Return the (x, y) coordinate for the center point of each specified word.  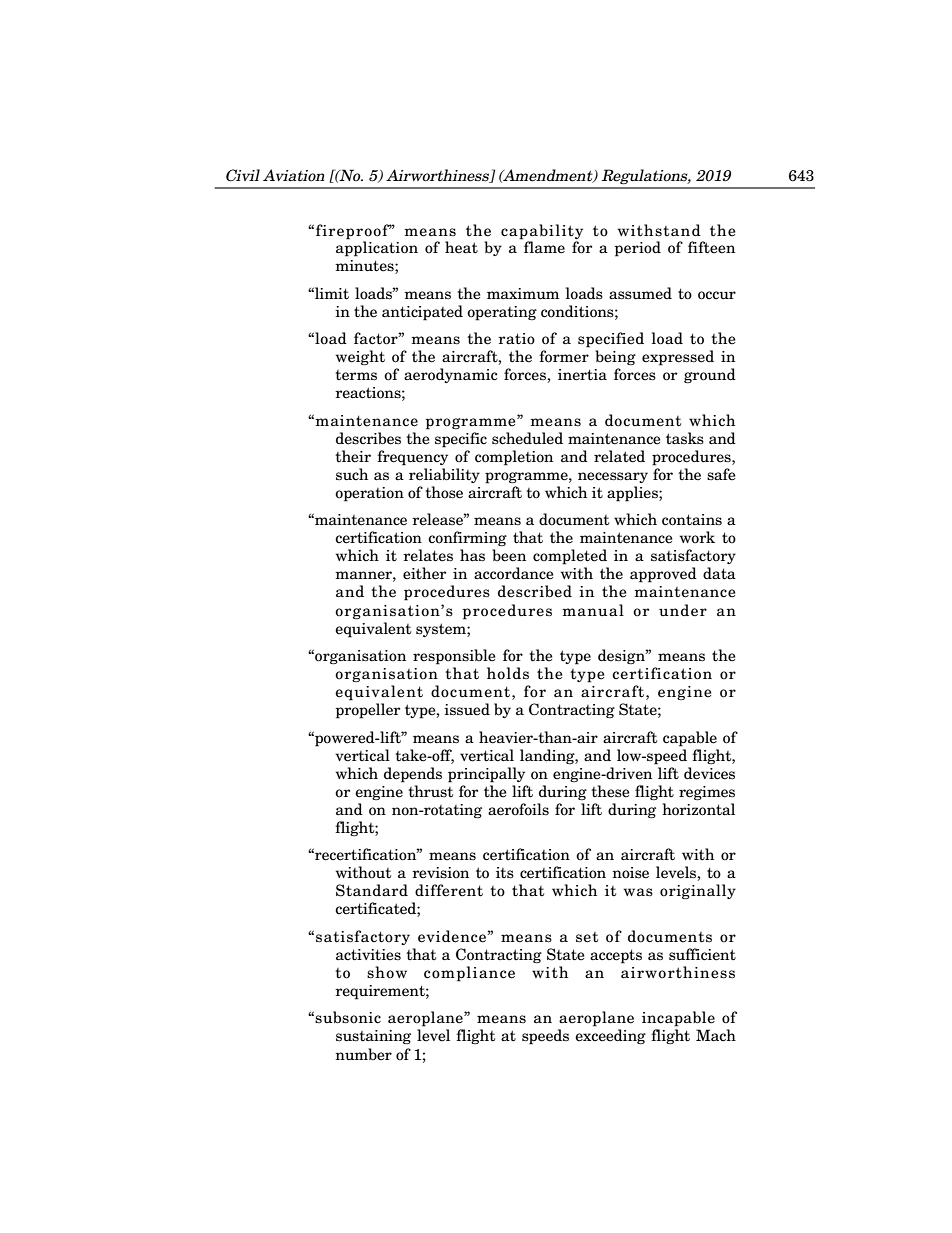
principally (486, 775)
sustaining (373, 1037)
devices (709, 773)
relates (428, 555)
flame (543, 246)
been (509, 555)
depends (413, 775)
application (377, 248)
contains (692, 520)
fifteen (711, 247)
